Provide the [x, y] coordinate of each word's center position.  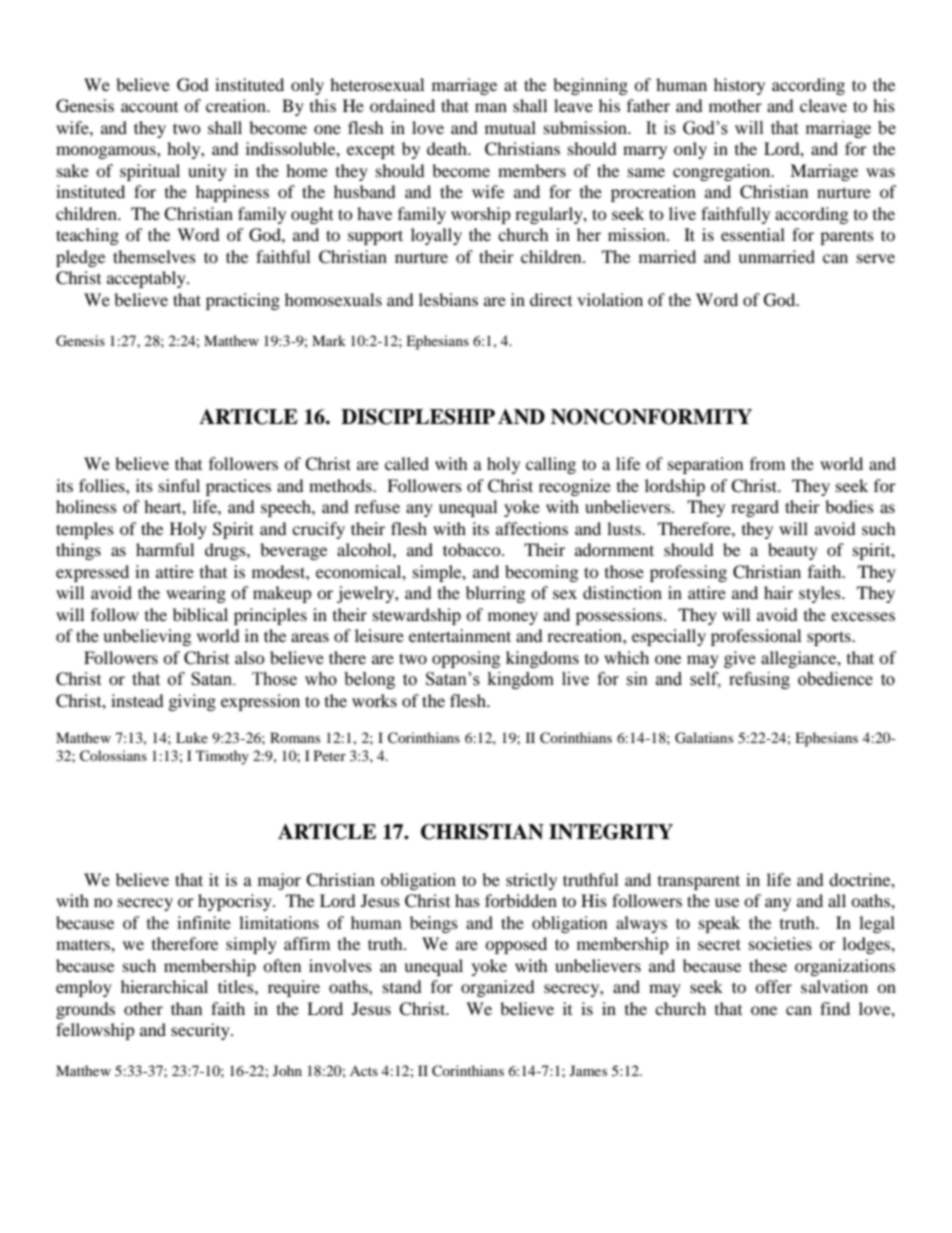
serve [876, 258]
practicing [243, 301]
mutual [510, 127]
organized [498, 988]
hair [778, 592]
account [149, 107]
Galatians [704, 738]
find [835, 1008]
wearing [196, 594]
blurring [495, 594]
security [201, 1031]
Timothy [222, 757]
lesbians [448, 299]
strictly [531, 881]
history [739, 86]
